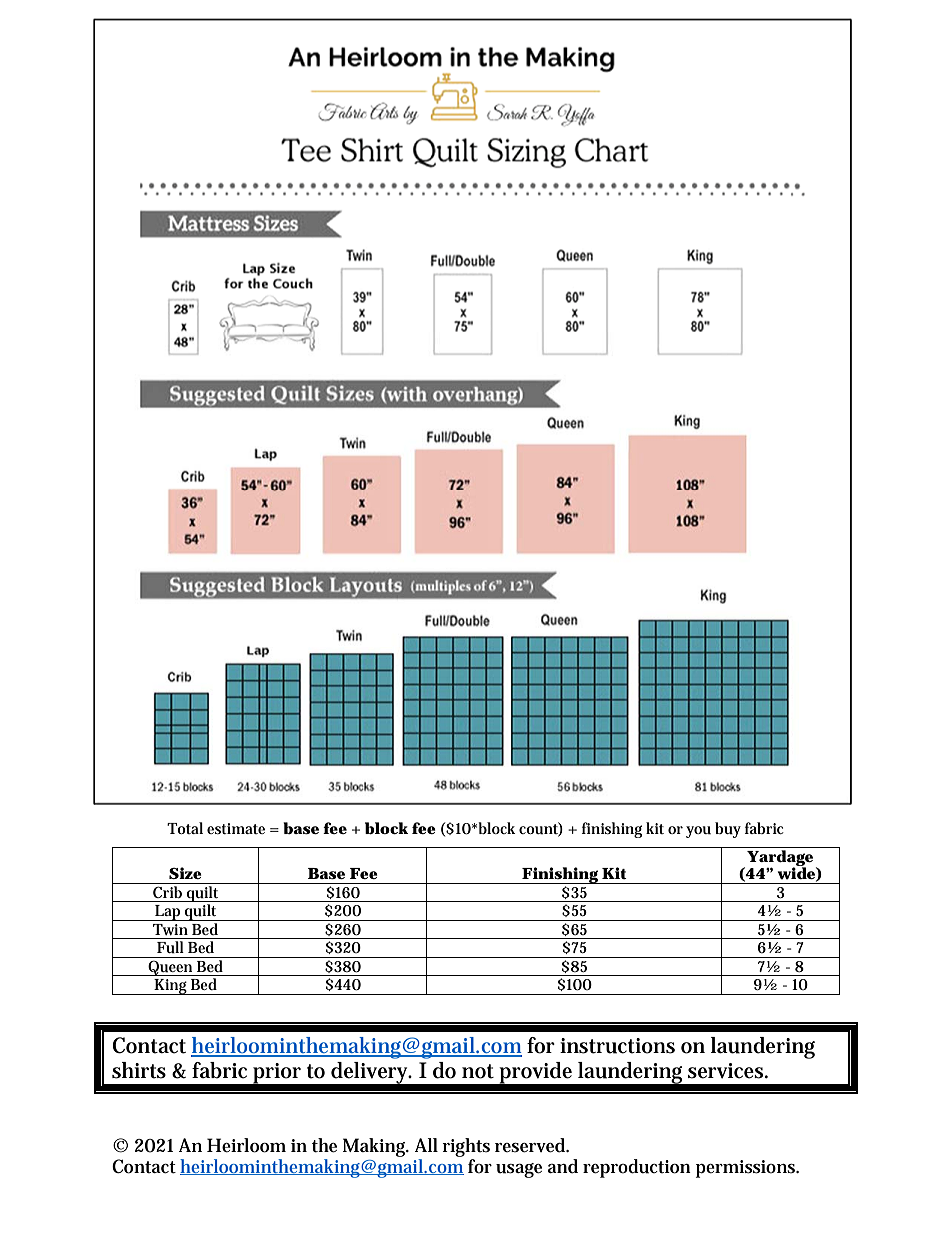 The height and width of the screenshot is (1233, 952). What do you see at coordinates (617, 1046) in the screenshot?
I see `instructions` at bounding box center [617, 1046].
